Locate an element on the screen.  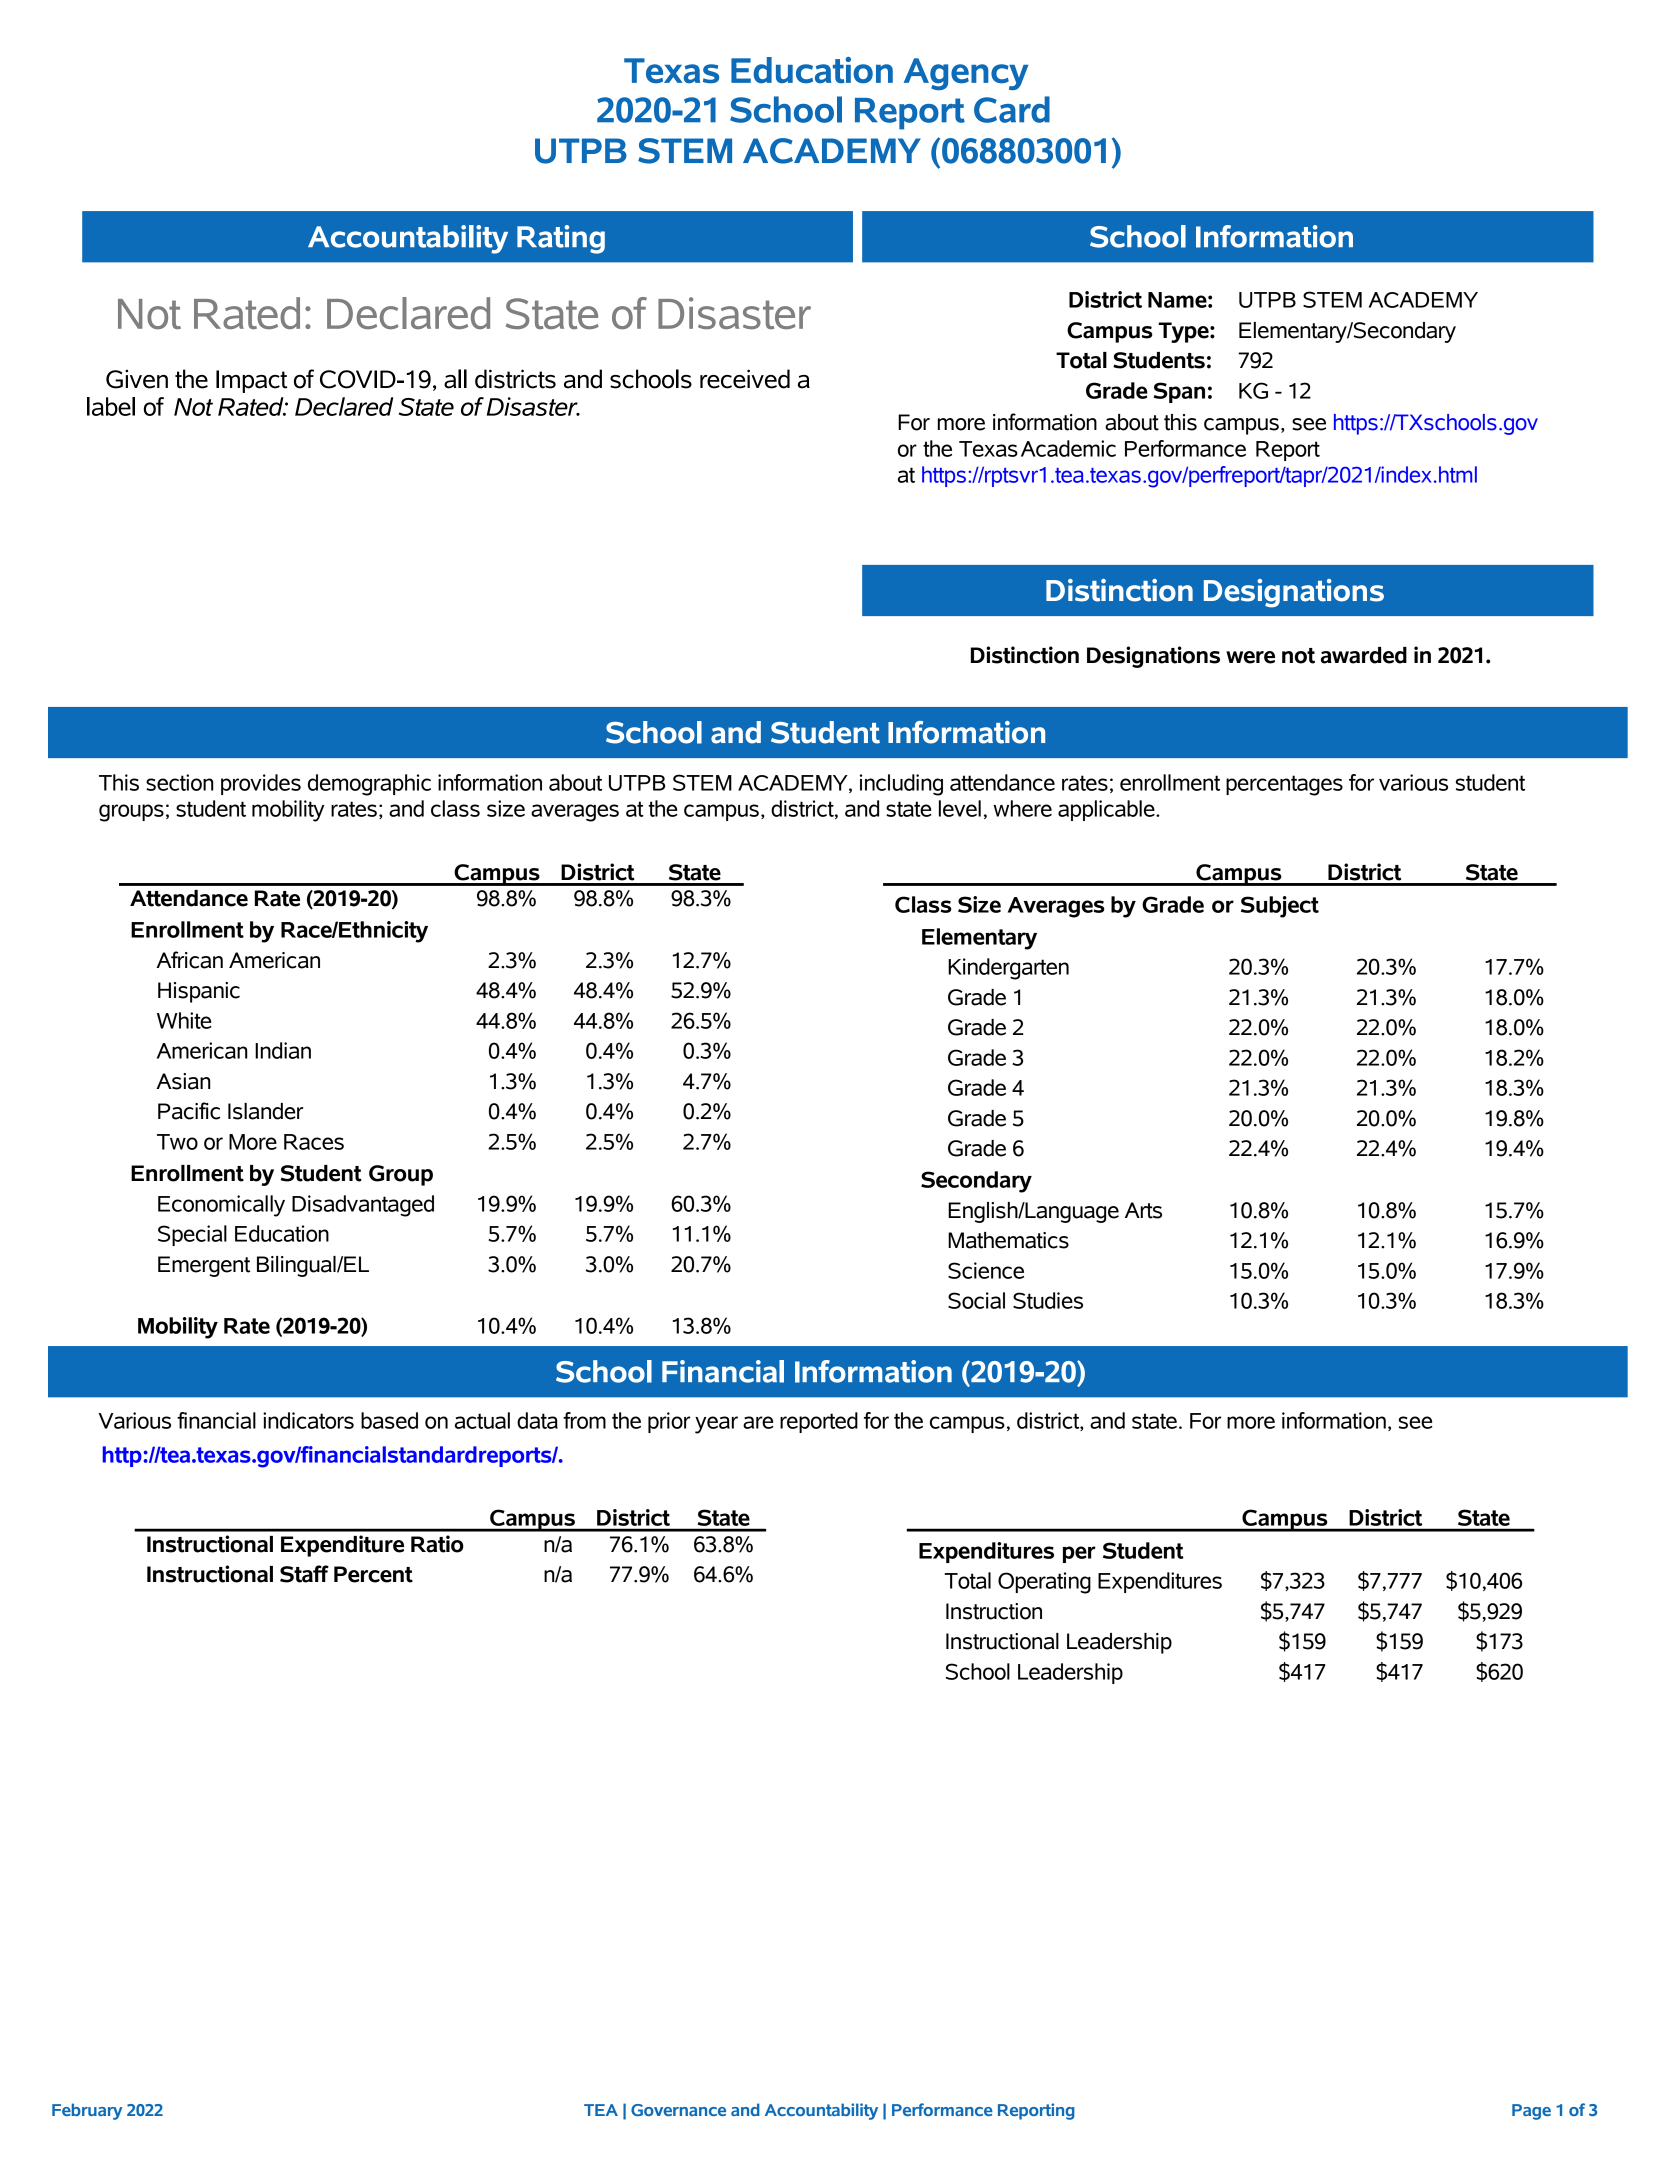
including is located at coordinates (901, 785).
